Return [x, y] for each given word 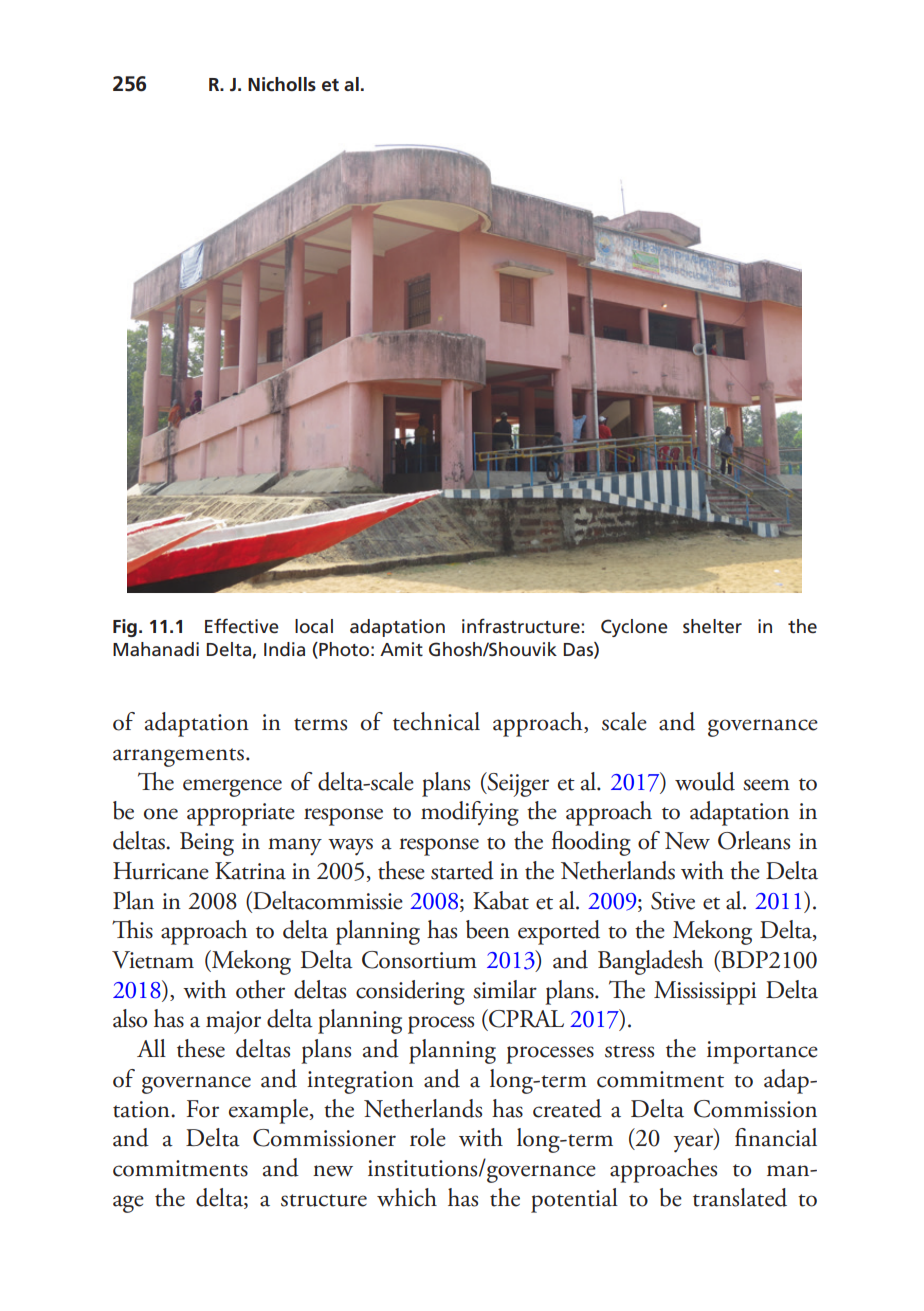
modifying [470, 813]
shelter [712, 626]
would [705, 781]
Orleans [754, 840]
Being [207, 844]
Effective [242, 626]
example [268, 1111]
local [314, 626]
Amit [401, 649]
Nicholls [282, 84]
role [428, 1137]
